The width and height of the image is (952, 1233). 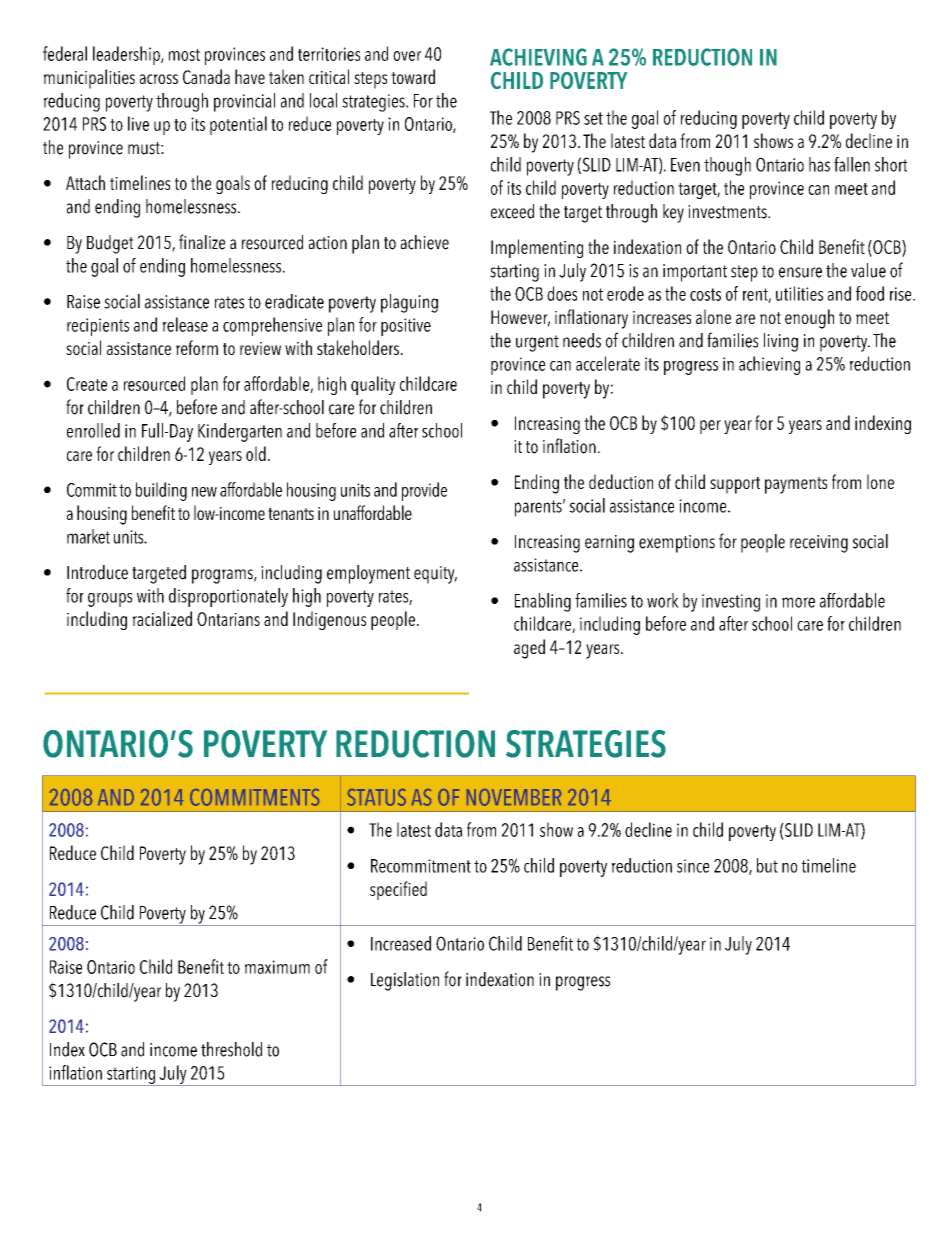 I want to click on but, so click(x=767, y=865).
